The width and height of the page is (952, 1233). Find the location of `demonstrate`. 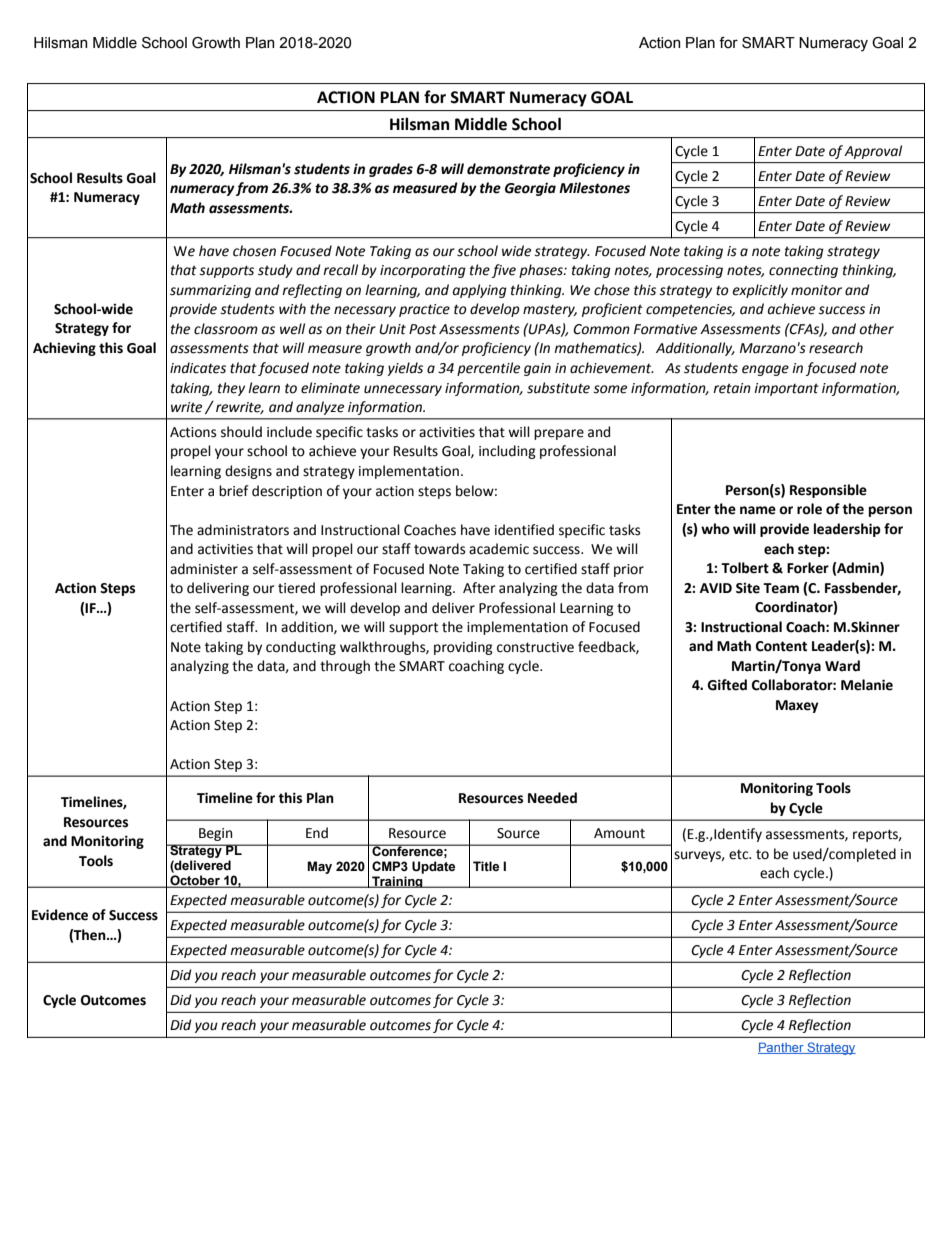

demonstrate is located at coordinates (508, 169).
